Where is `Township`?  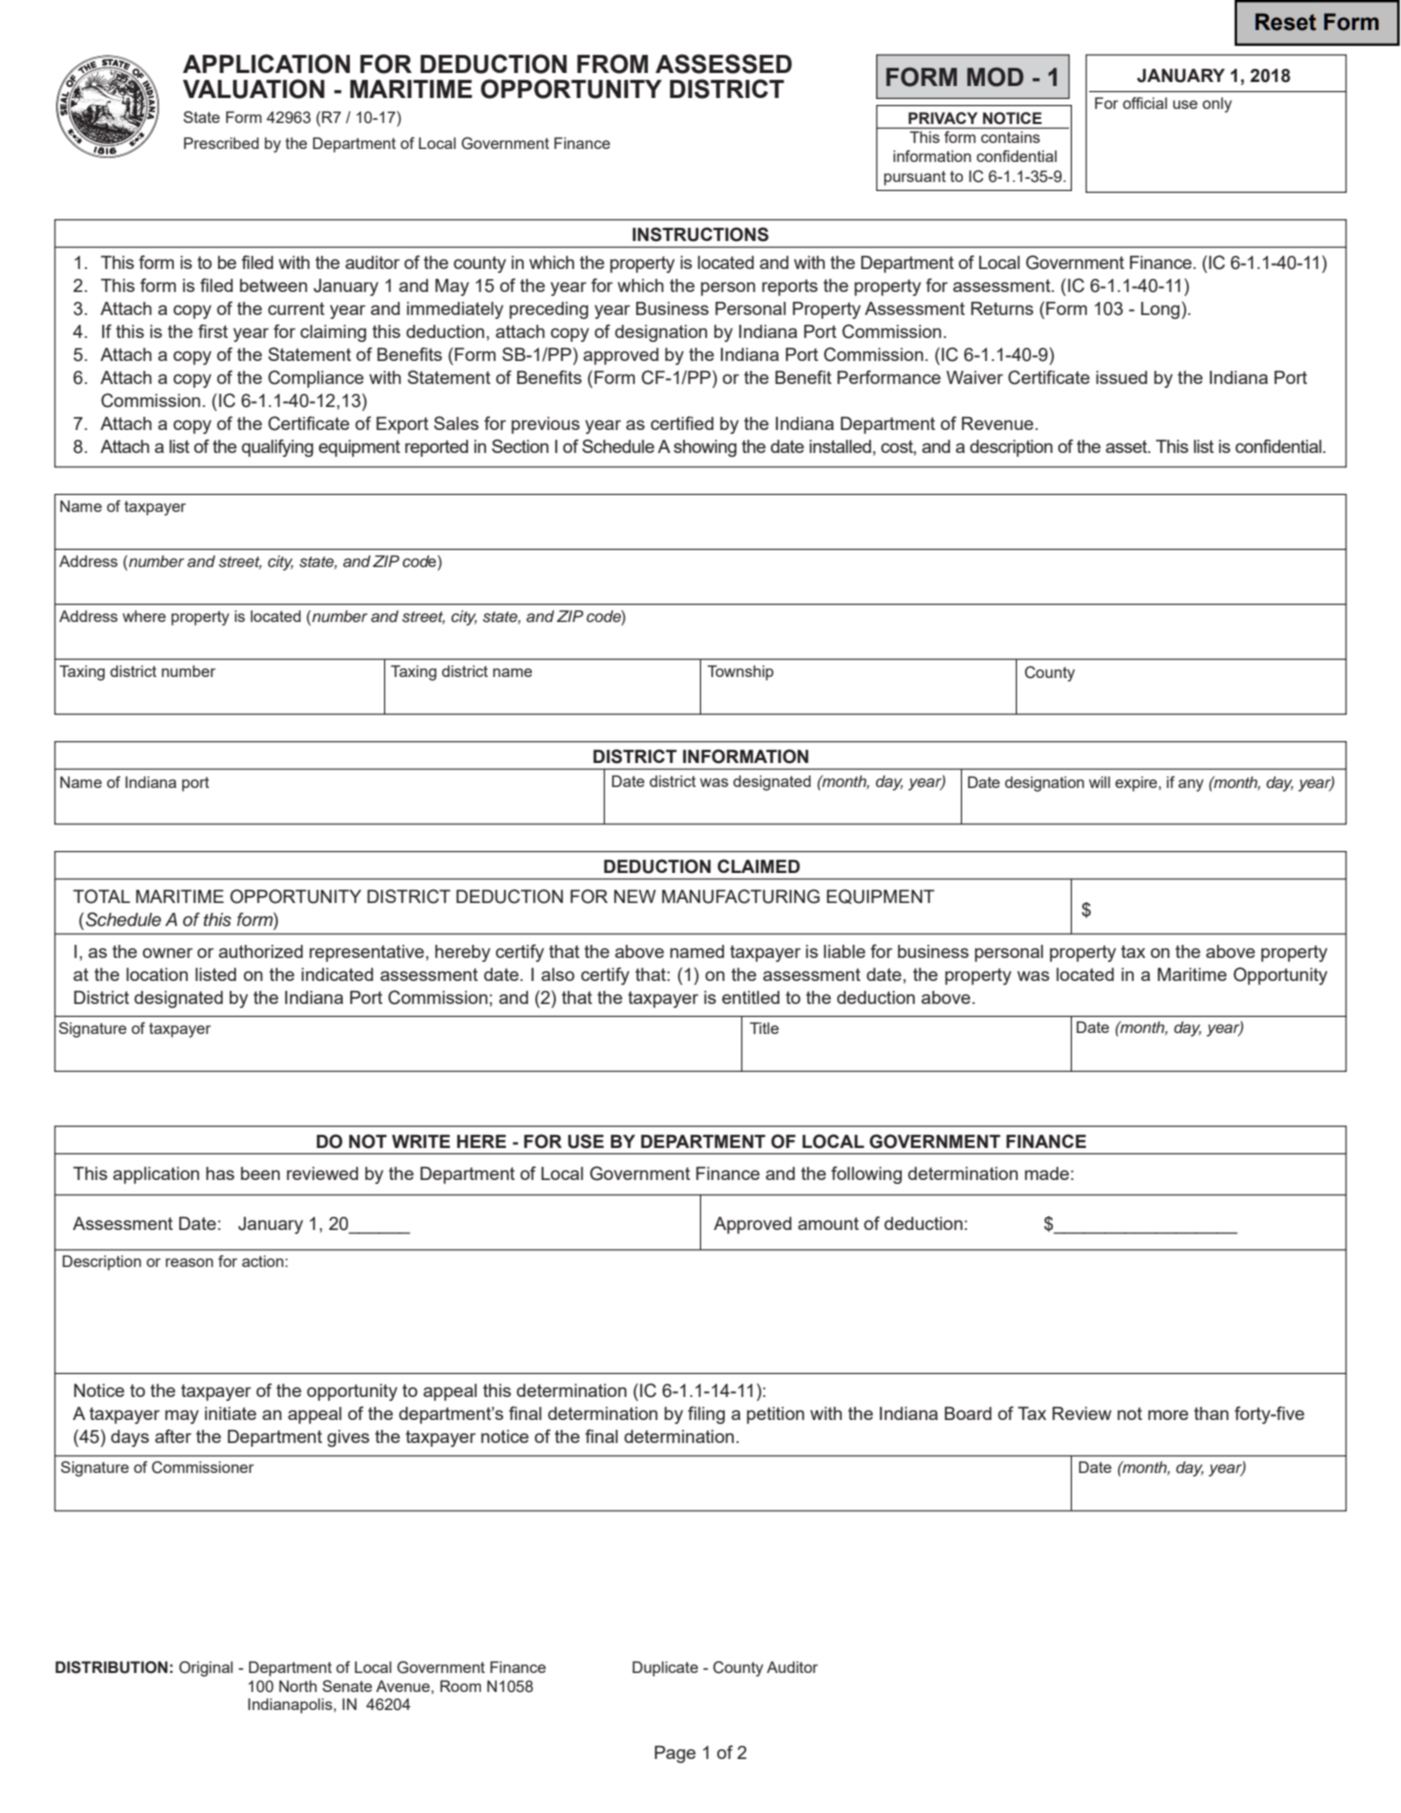
Township is located at coordinates (740, 673).
